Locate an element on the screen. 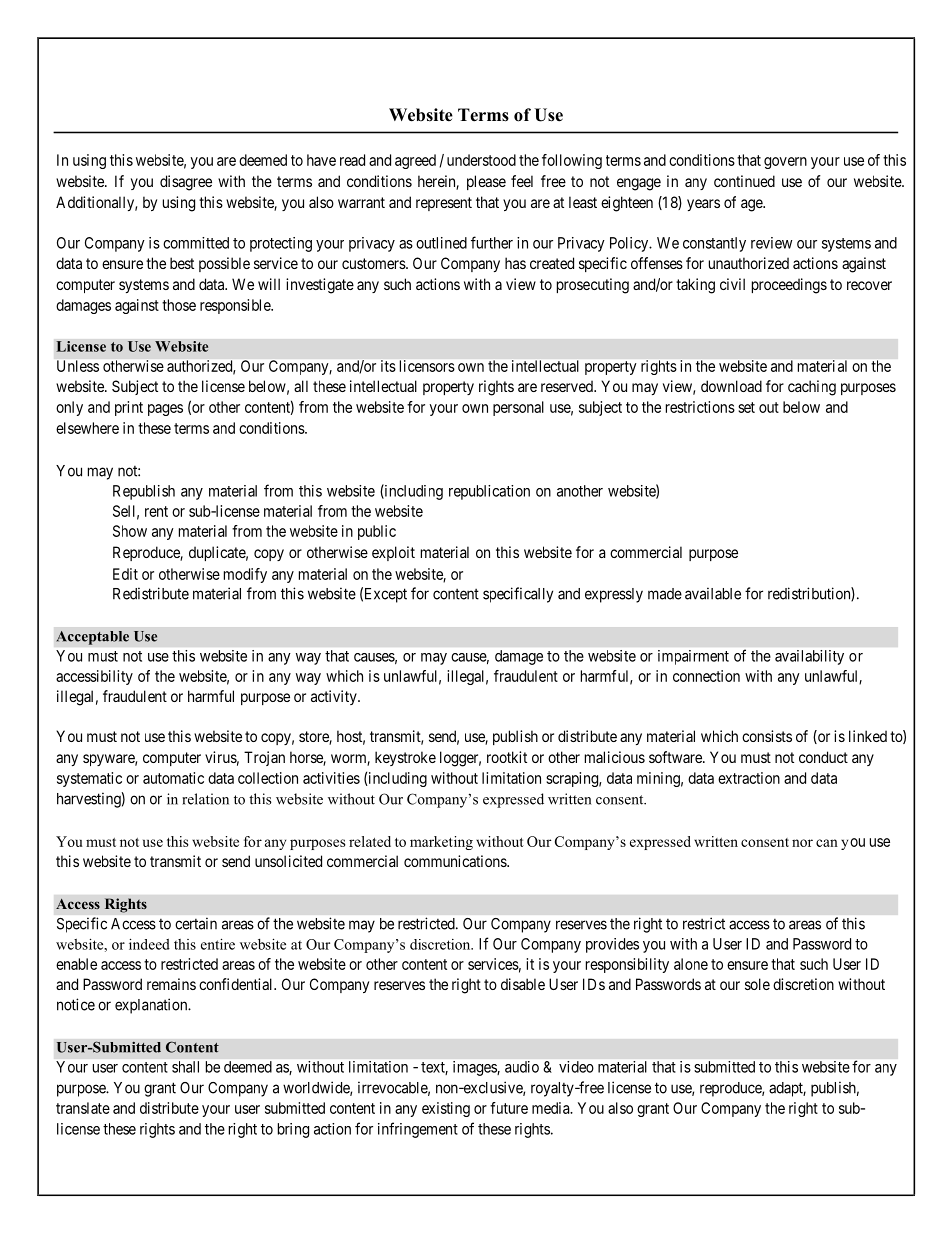 The image size is (952, 1233). disagree is located at coordinates (186, 183).
